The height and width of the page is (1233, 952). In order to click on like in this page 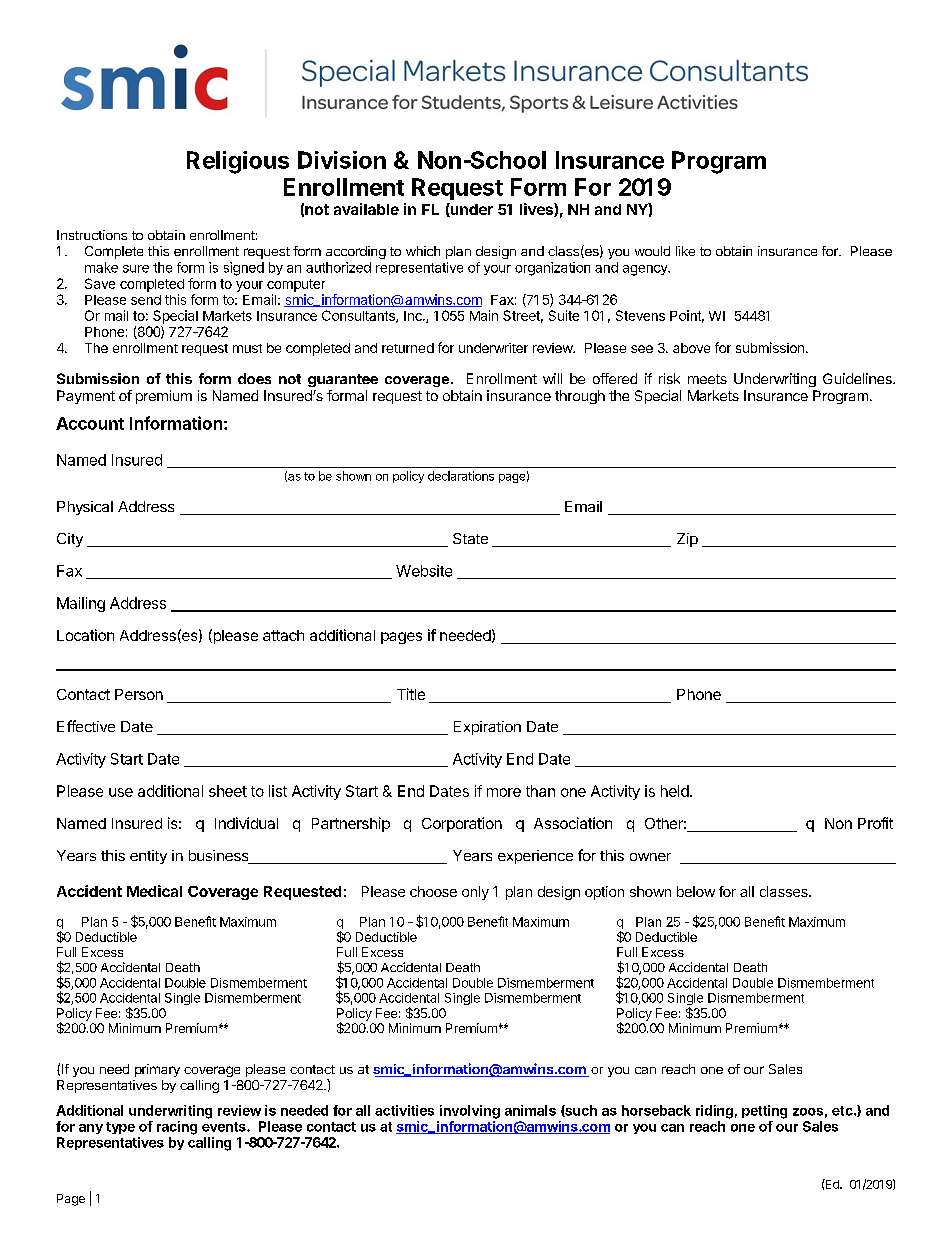, I will do `click(685, 251)`.
